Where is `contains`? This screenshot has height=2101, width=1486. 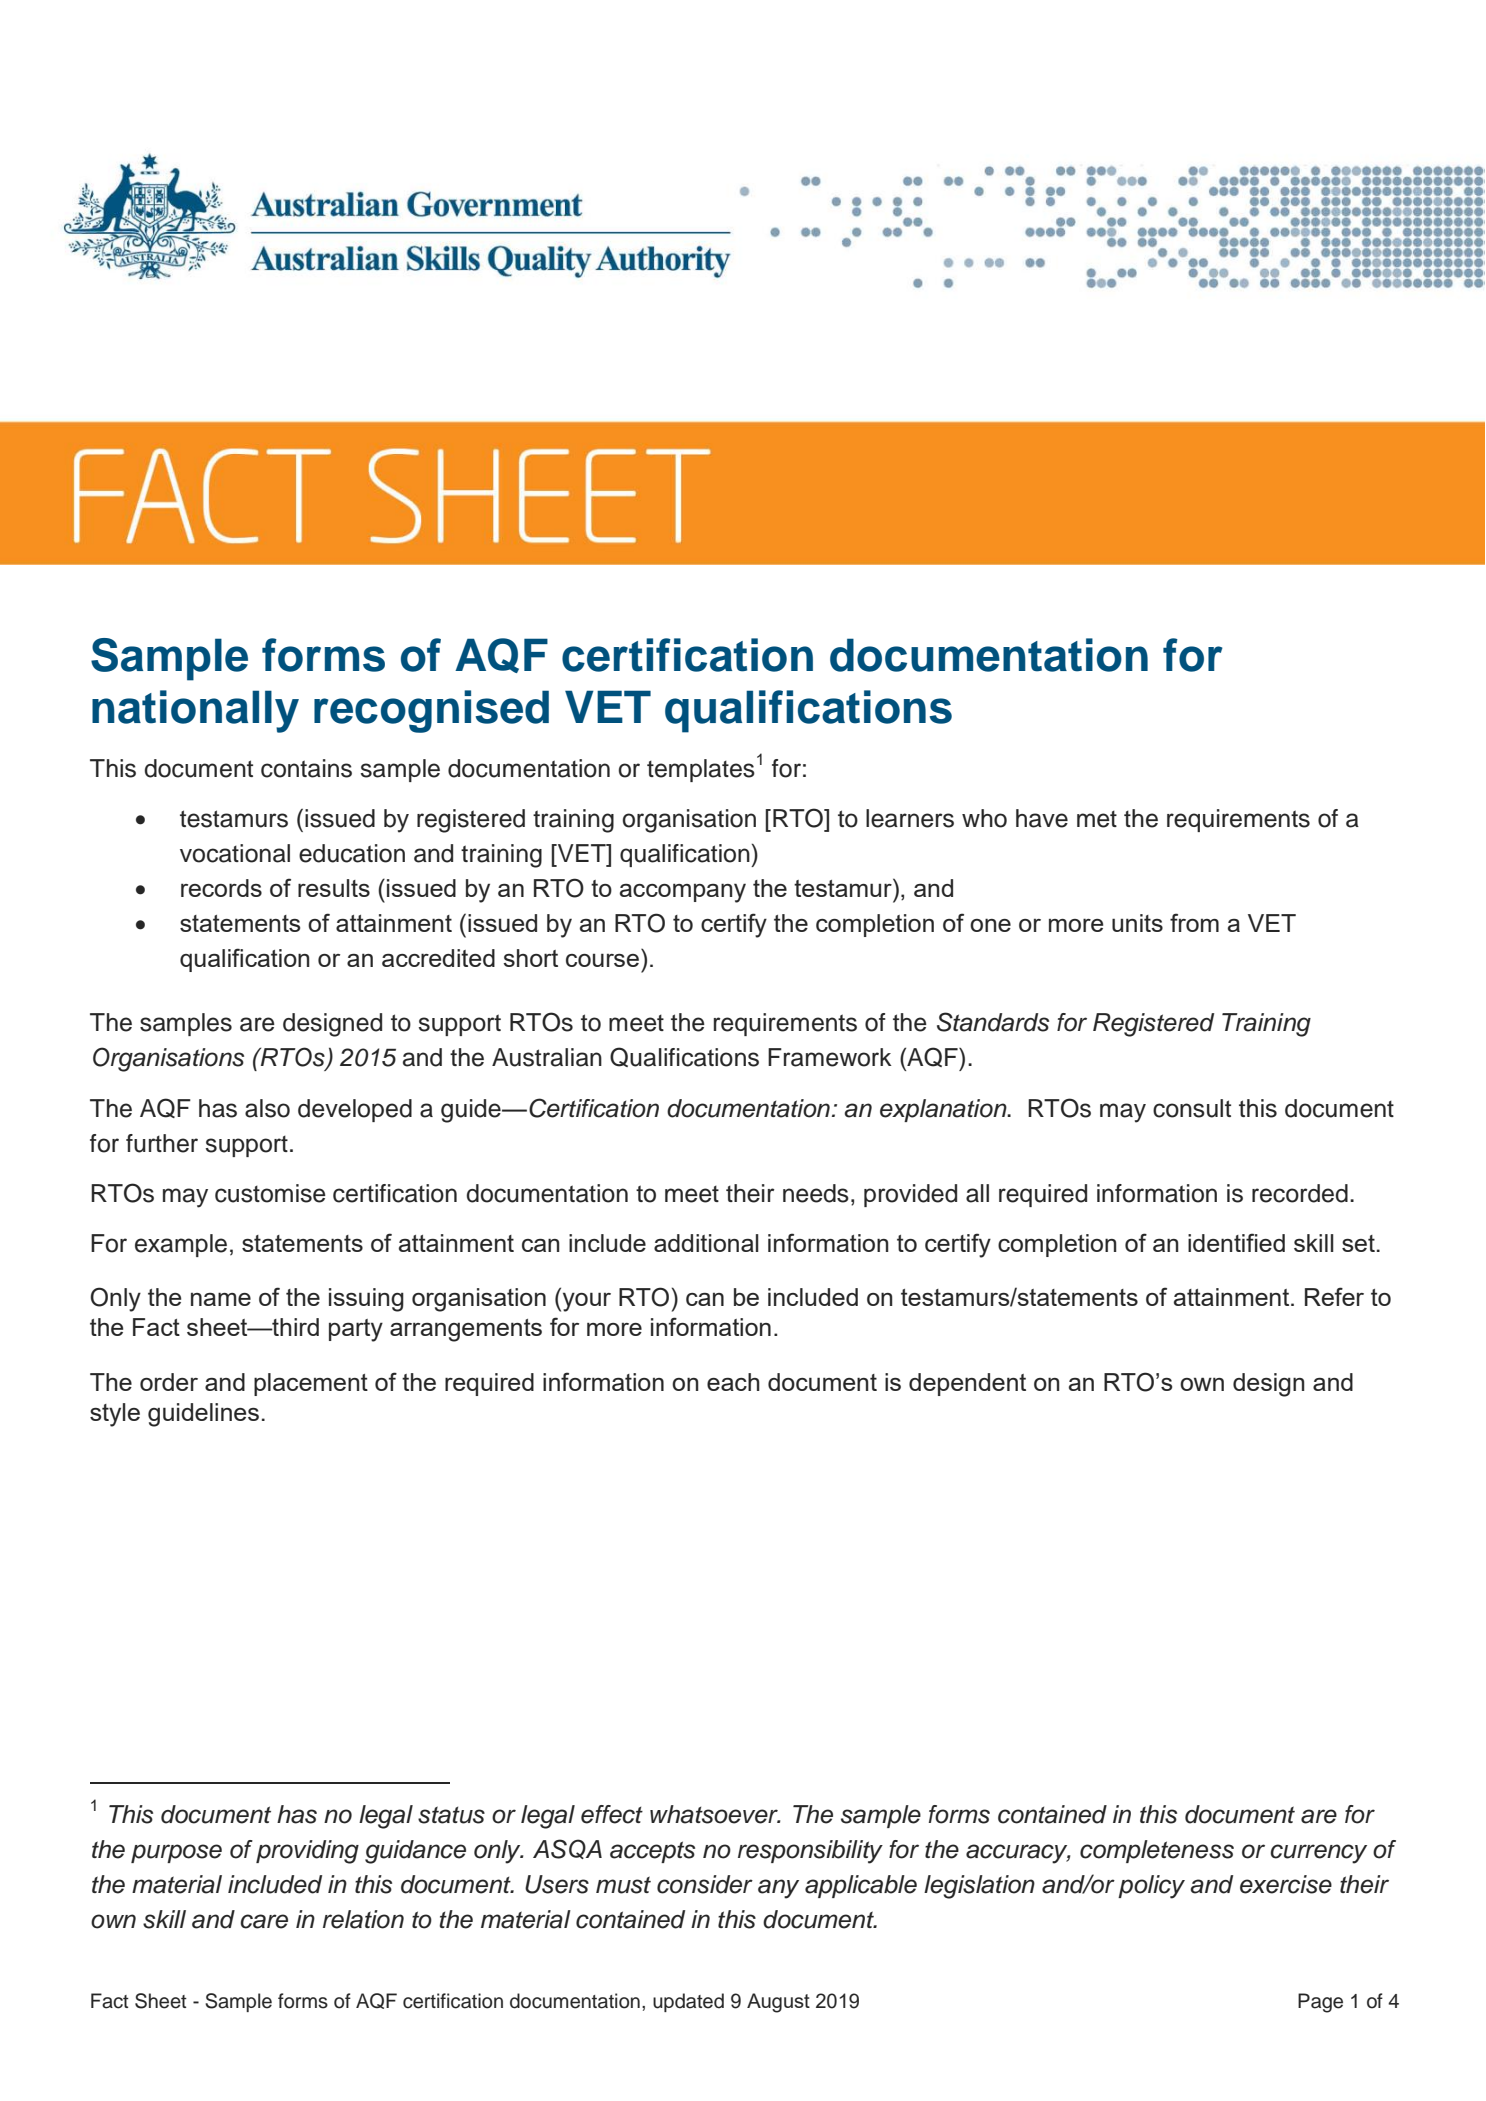 contains is located at coordinates (306, 768).
